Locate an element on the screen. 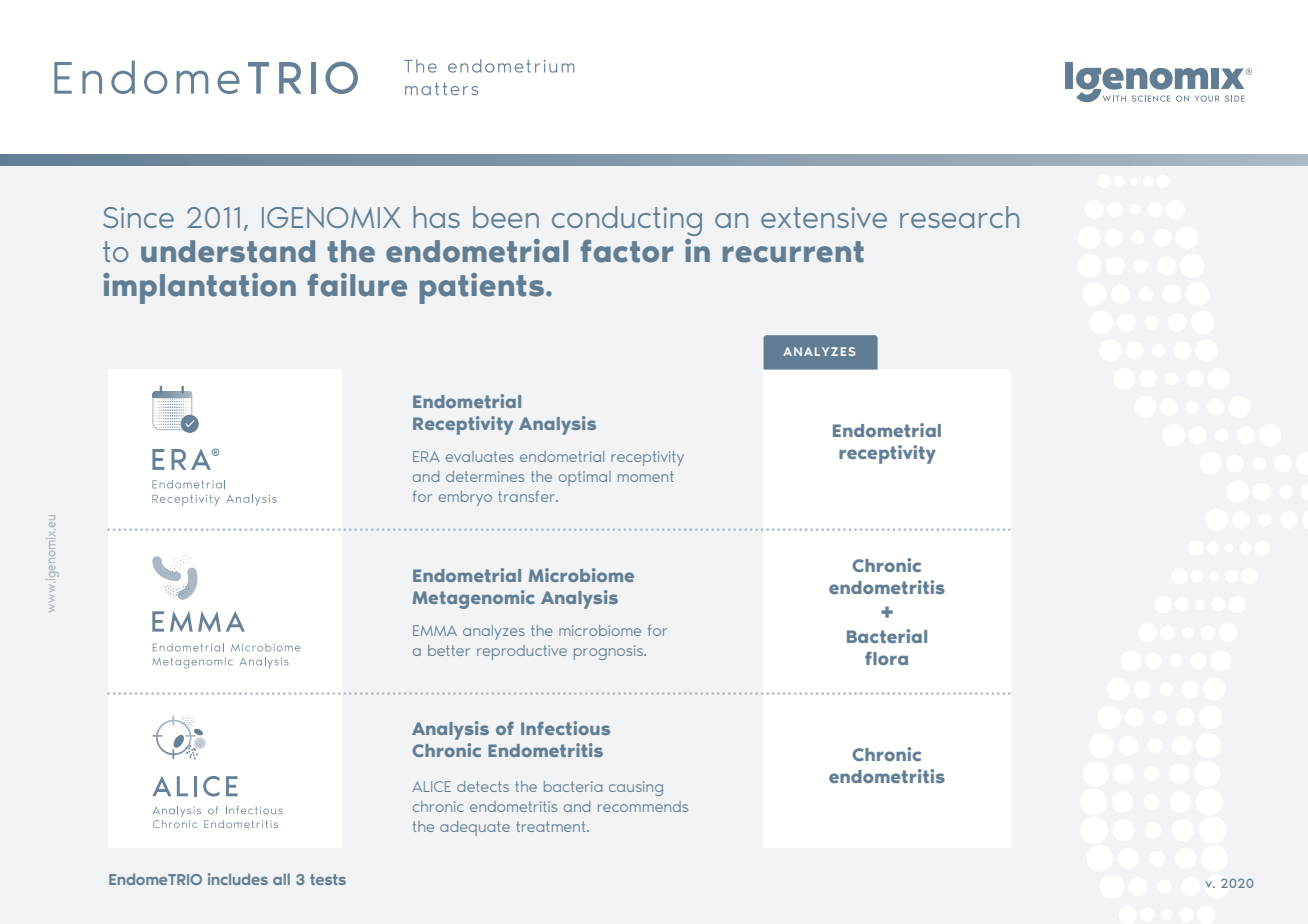 This screenshot has height=924, width=1308. includes is located at coordinates (238, 879).
